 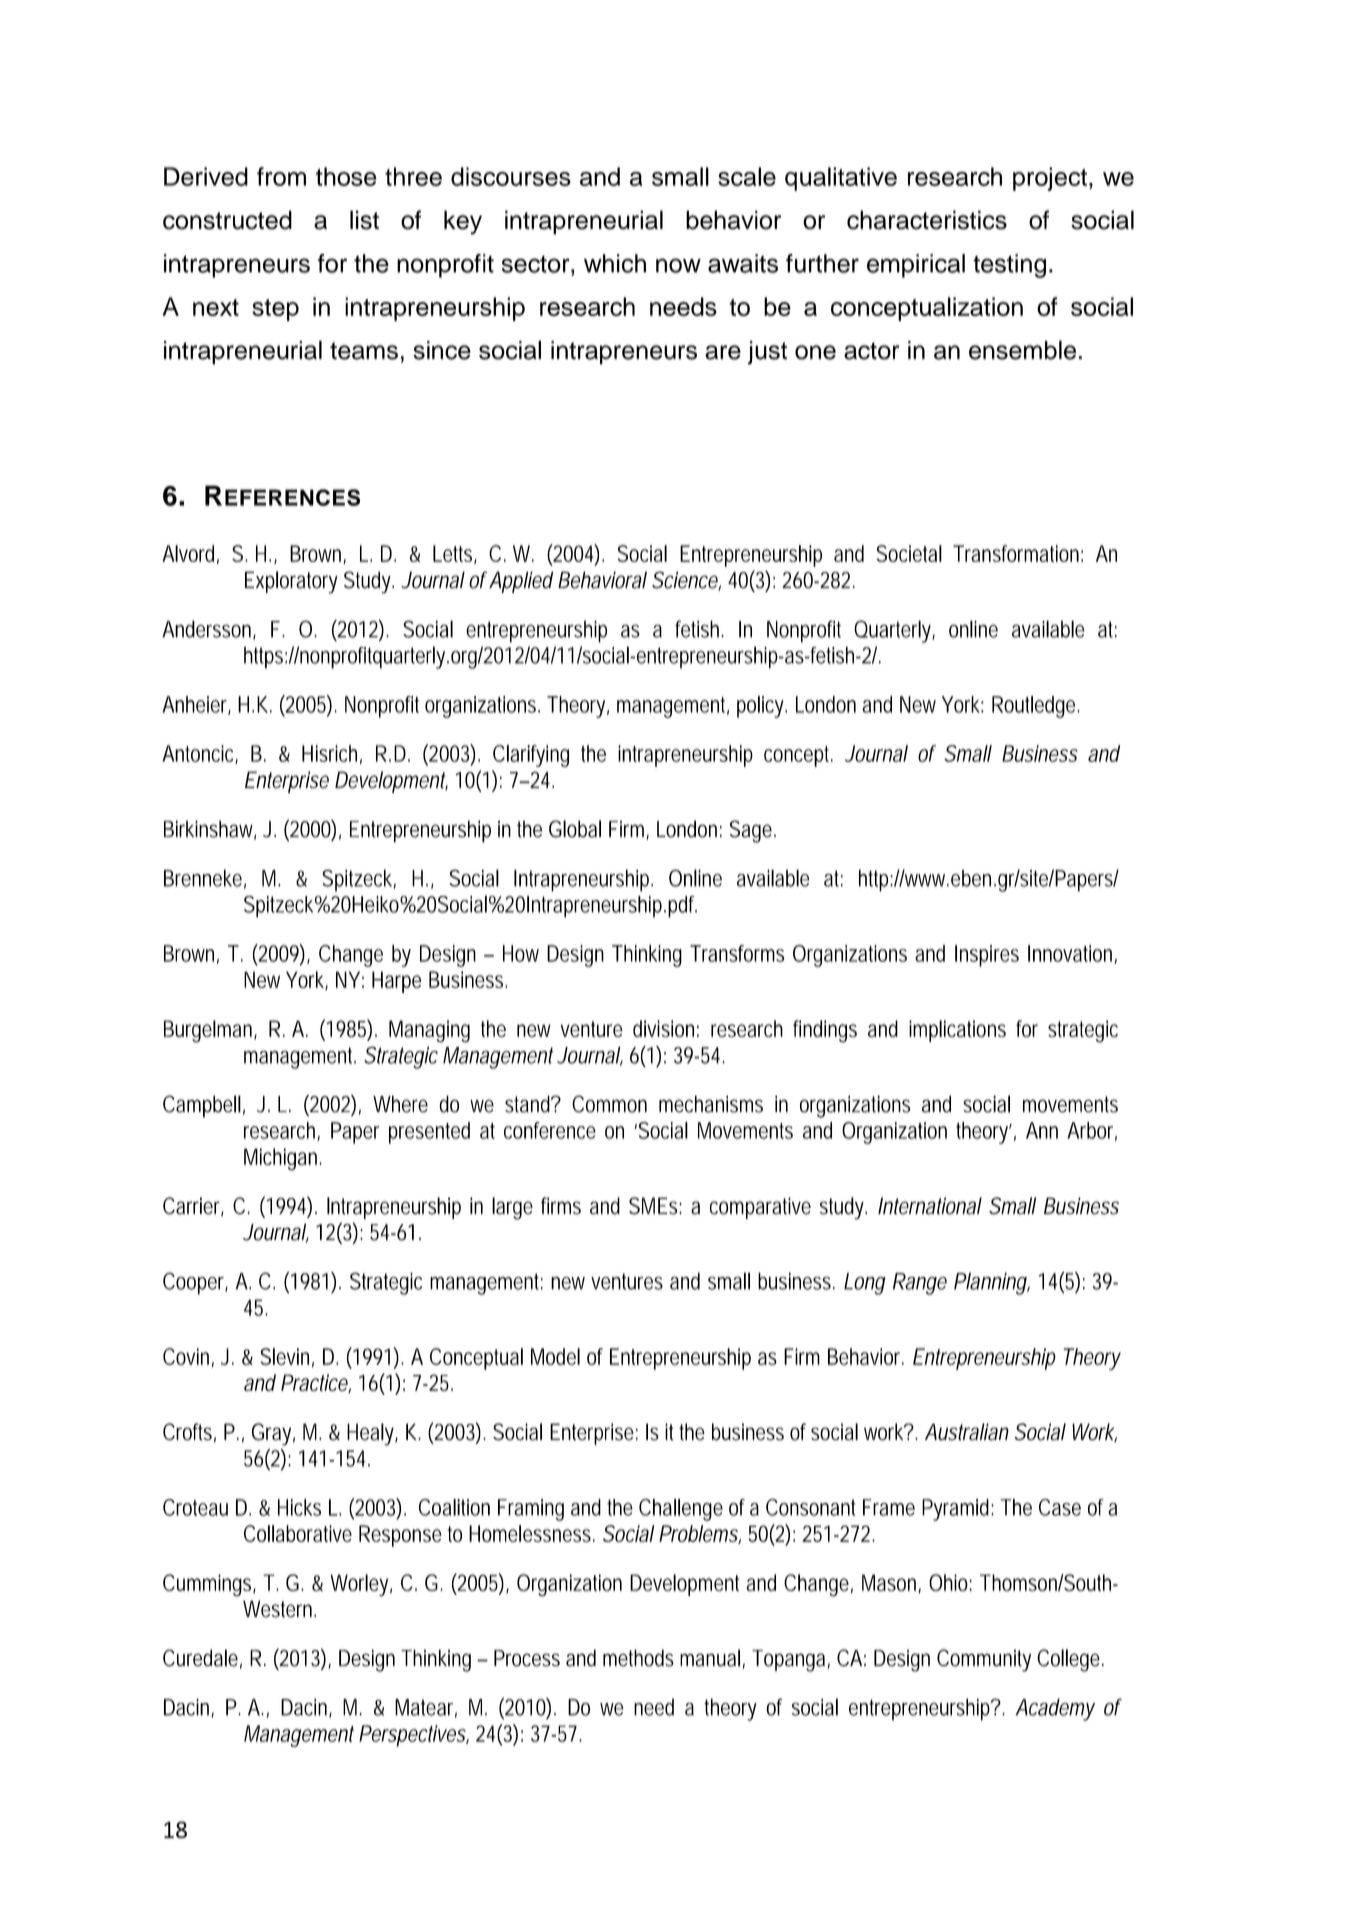 What do you see at coordinates (316, 1383) in the page?
I see `Practice` at bounding box center [316, 1383].
